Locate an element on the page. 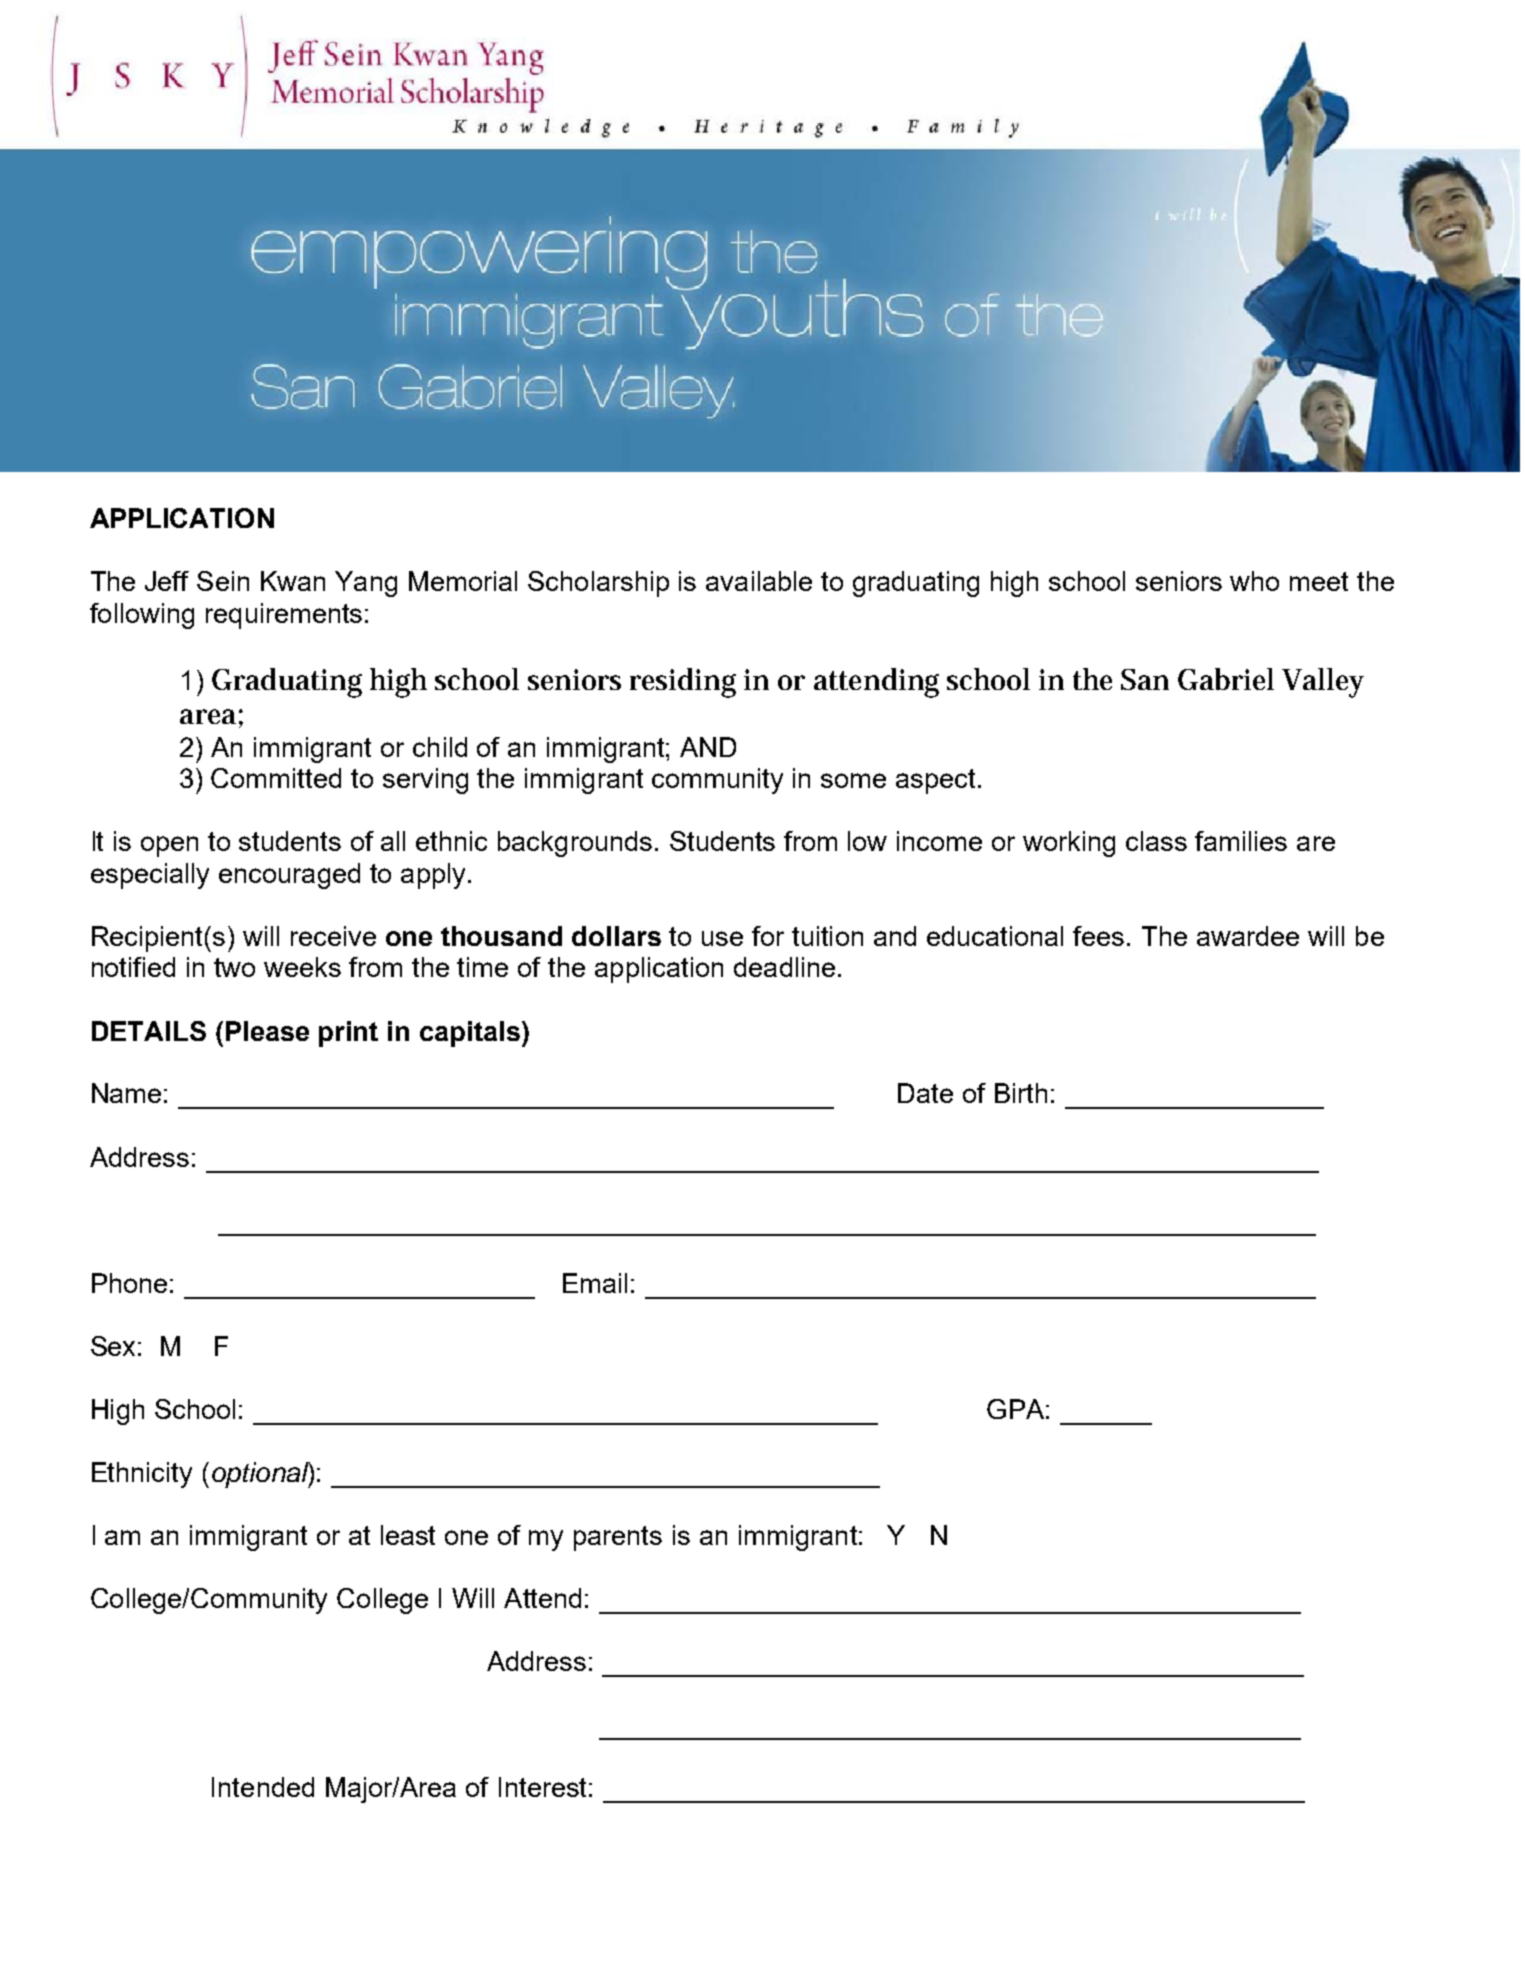 This document has width=1525, height=1974. Intended is located at coordinates (263, 1787).
